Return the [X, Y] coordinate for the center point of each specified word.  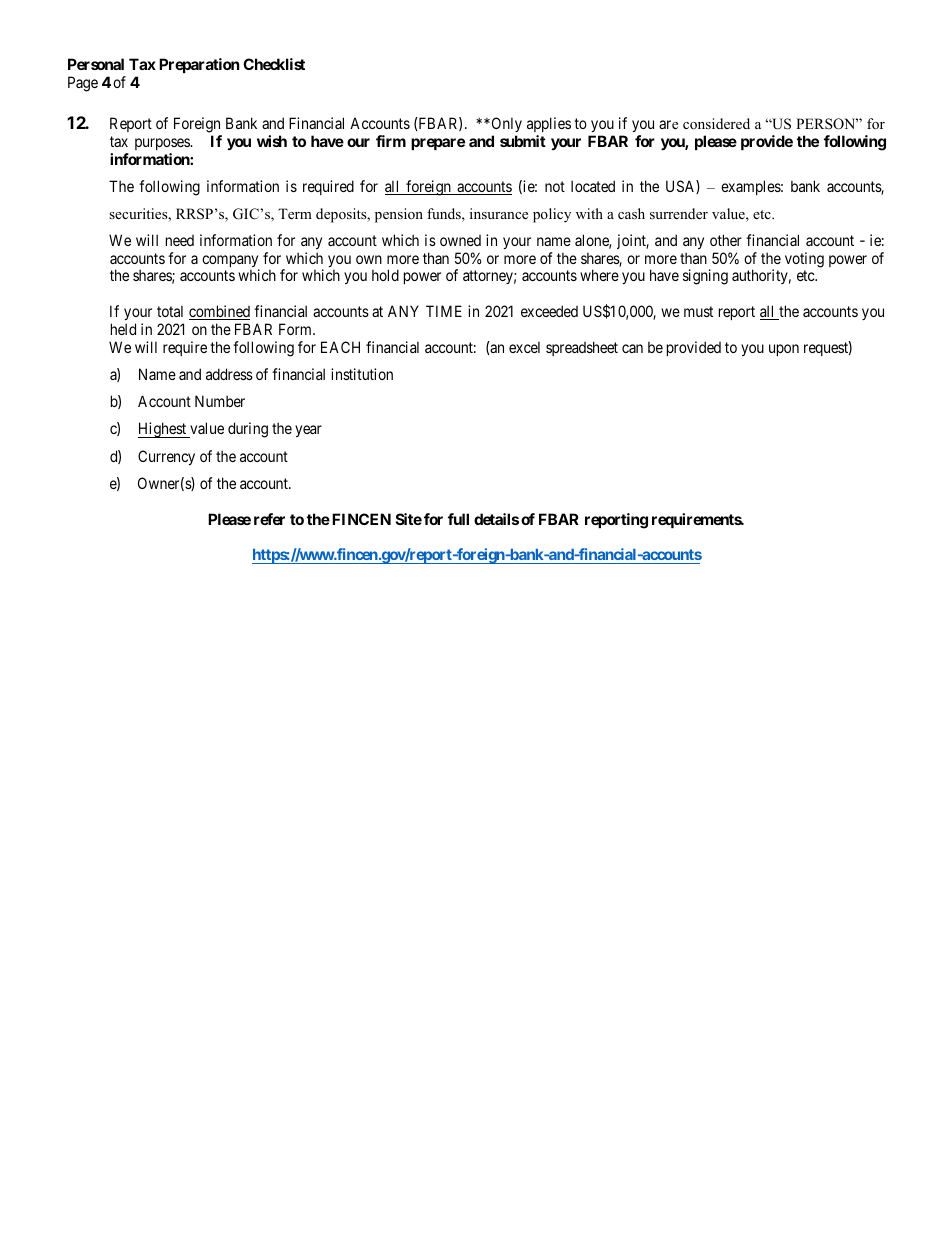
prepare [438, 144]
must [698, 311]
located [593, 186]
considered [716, 123]
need [180, 240]
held [123, 329]
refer [269, 519]
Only [505, 124]
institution [362, 374]
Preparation [199, 65]
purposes [163, 144]
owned [460, 240]
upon [784, 350]
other [726, 240]
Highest [163, 430]
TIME [444, 311]
